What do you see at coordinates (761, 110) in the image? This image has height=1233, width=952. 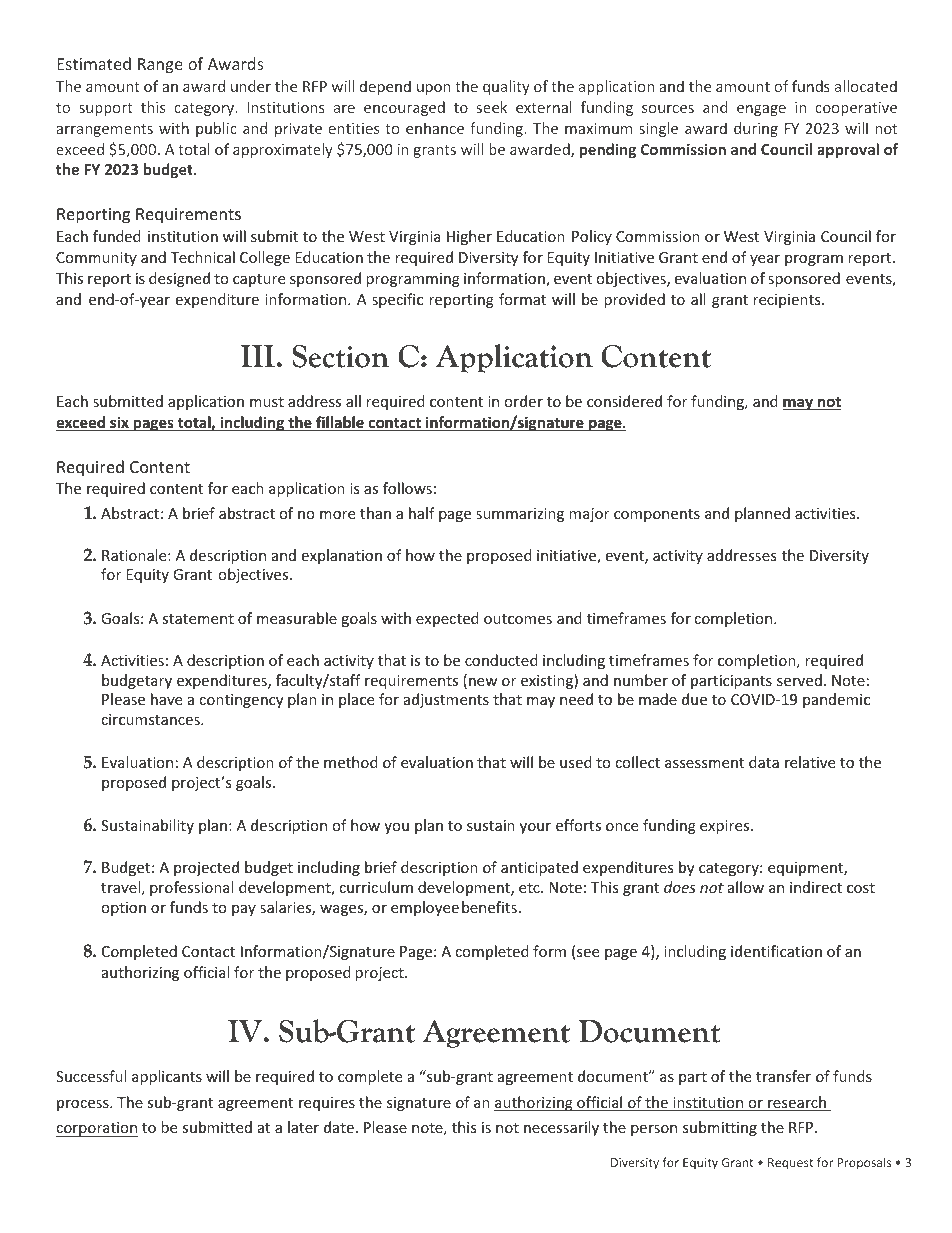 I see `engage` at bounding box center [761, 110].
